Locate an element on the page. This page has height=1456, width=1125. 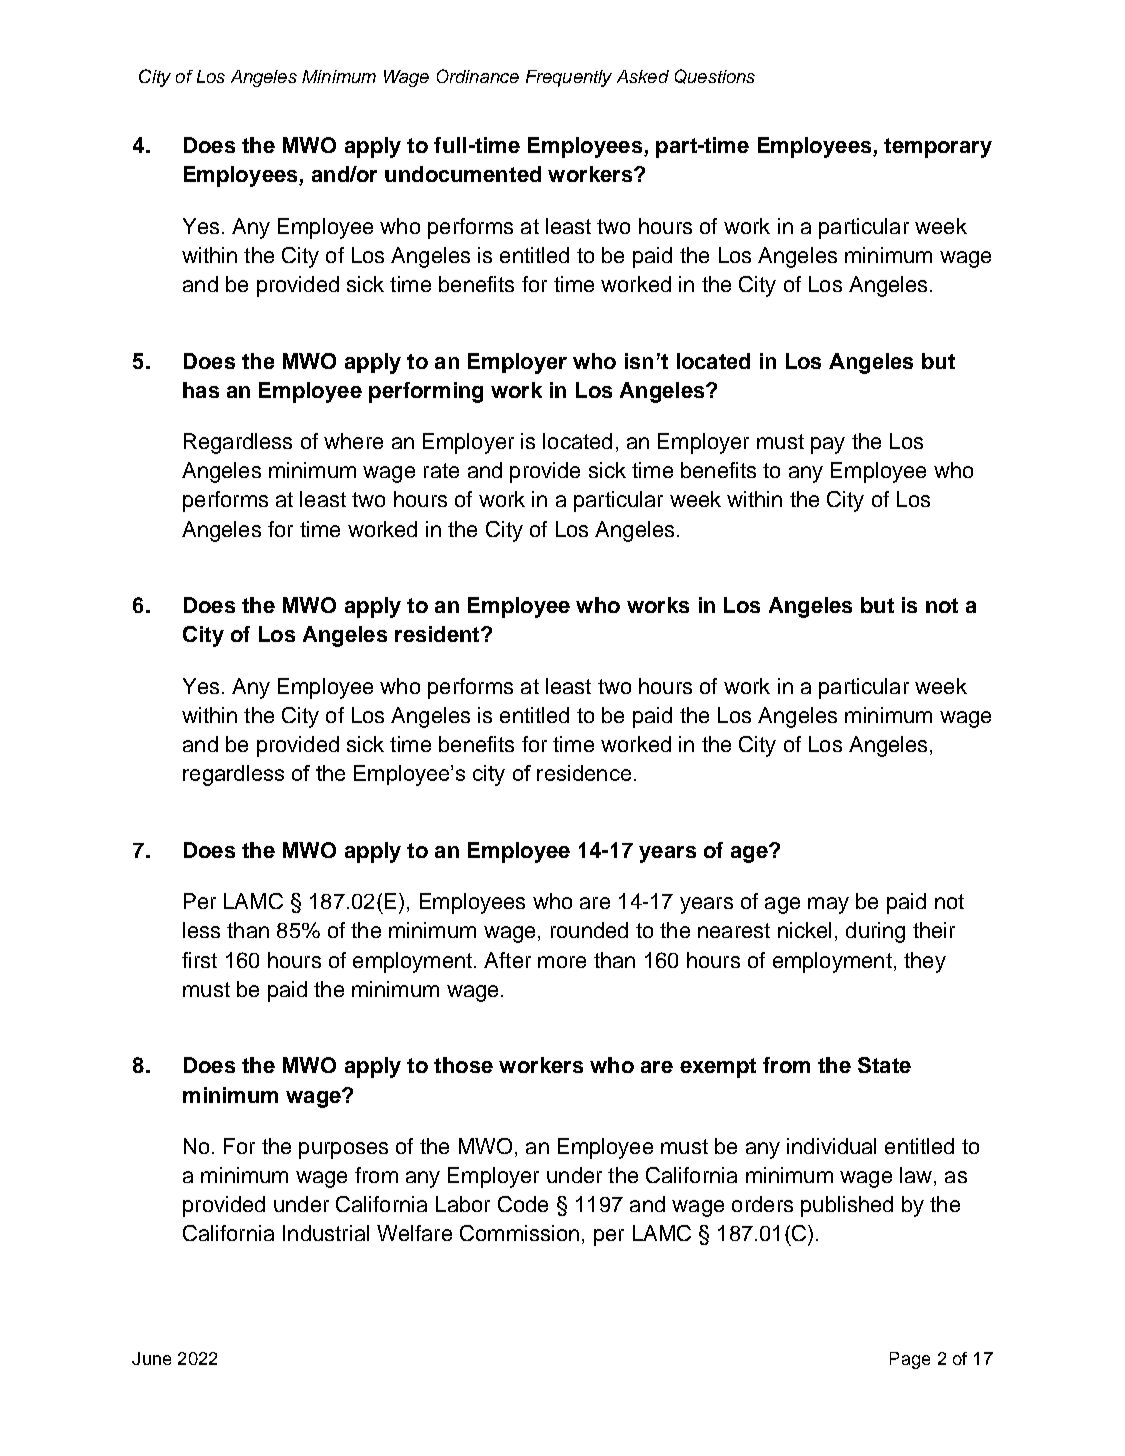
Frequently is located at coordinates (569, 78).
